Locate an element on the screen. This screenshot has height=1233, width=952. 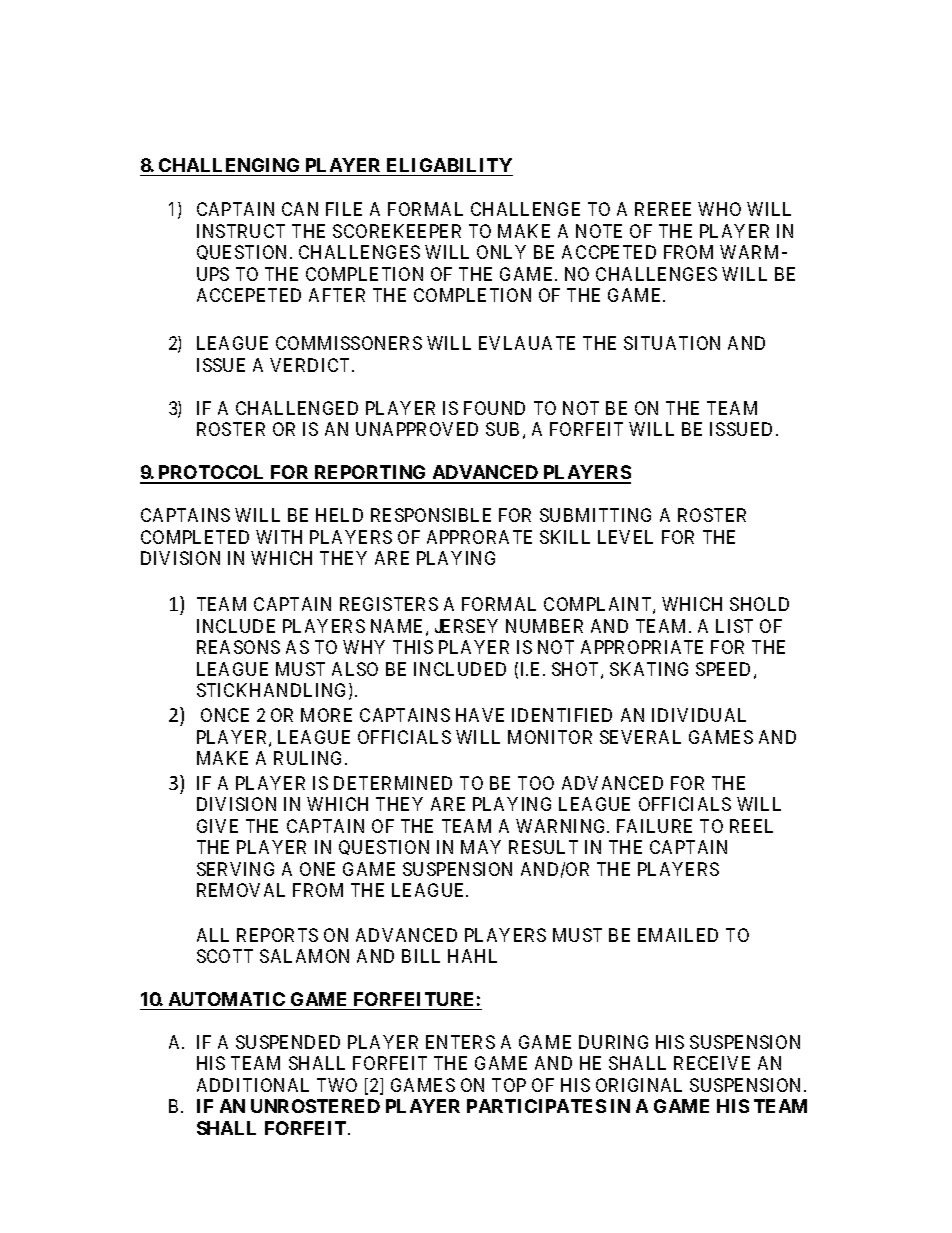
ONLY is located at coordinates (501, 252).
